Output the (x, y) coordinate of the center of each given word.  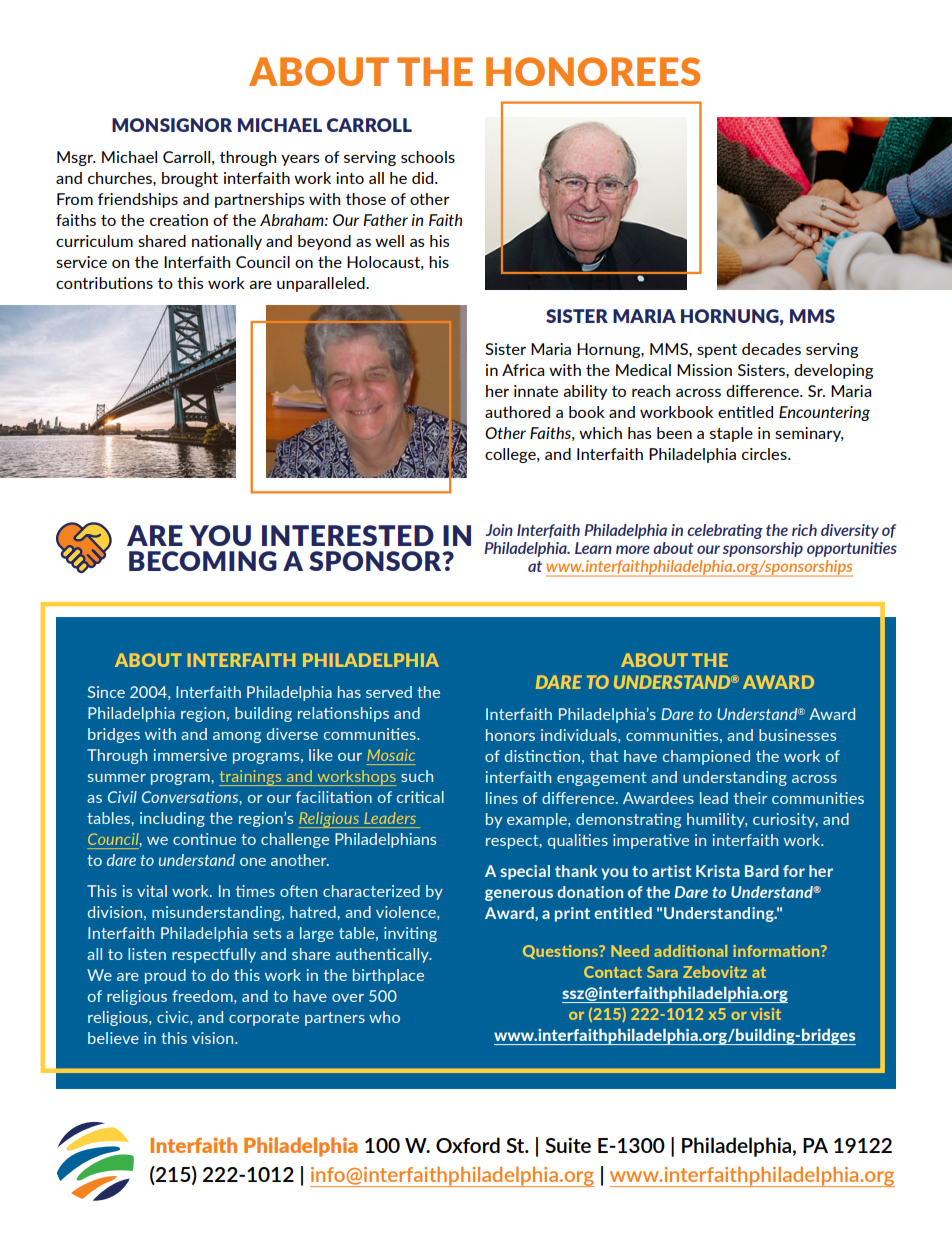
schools (428, 157)
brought (190, 179)
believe (113, 1038)
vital (152, 891)
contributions (104, 283)
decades (771, 349)
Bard (762, 871)
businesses (797, 735)
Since (106, 692)
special (525, 872)
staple (731, 434)
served (389, 692)
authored (517, 412)
